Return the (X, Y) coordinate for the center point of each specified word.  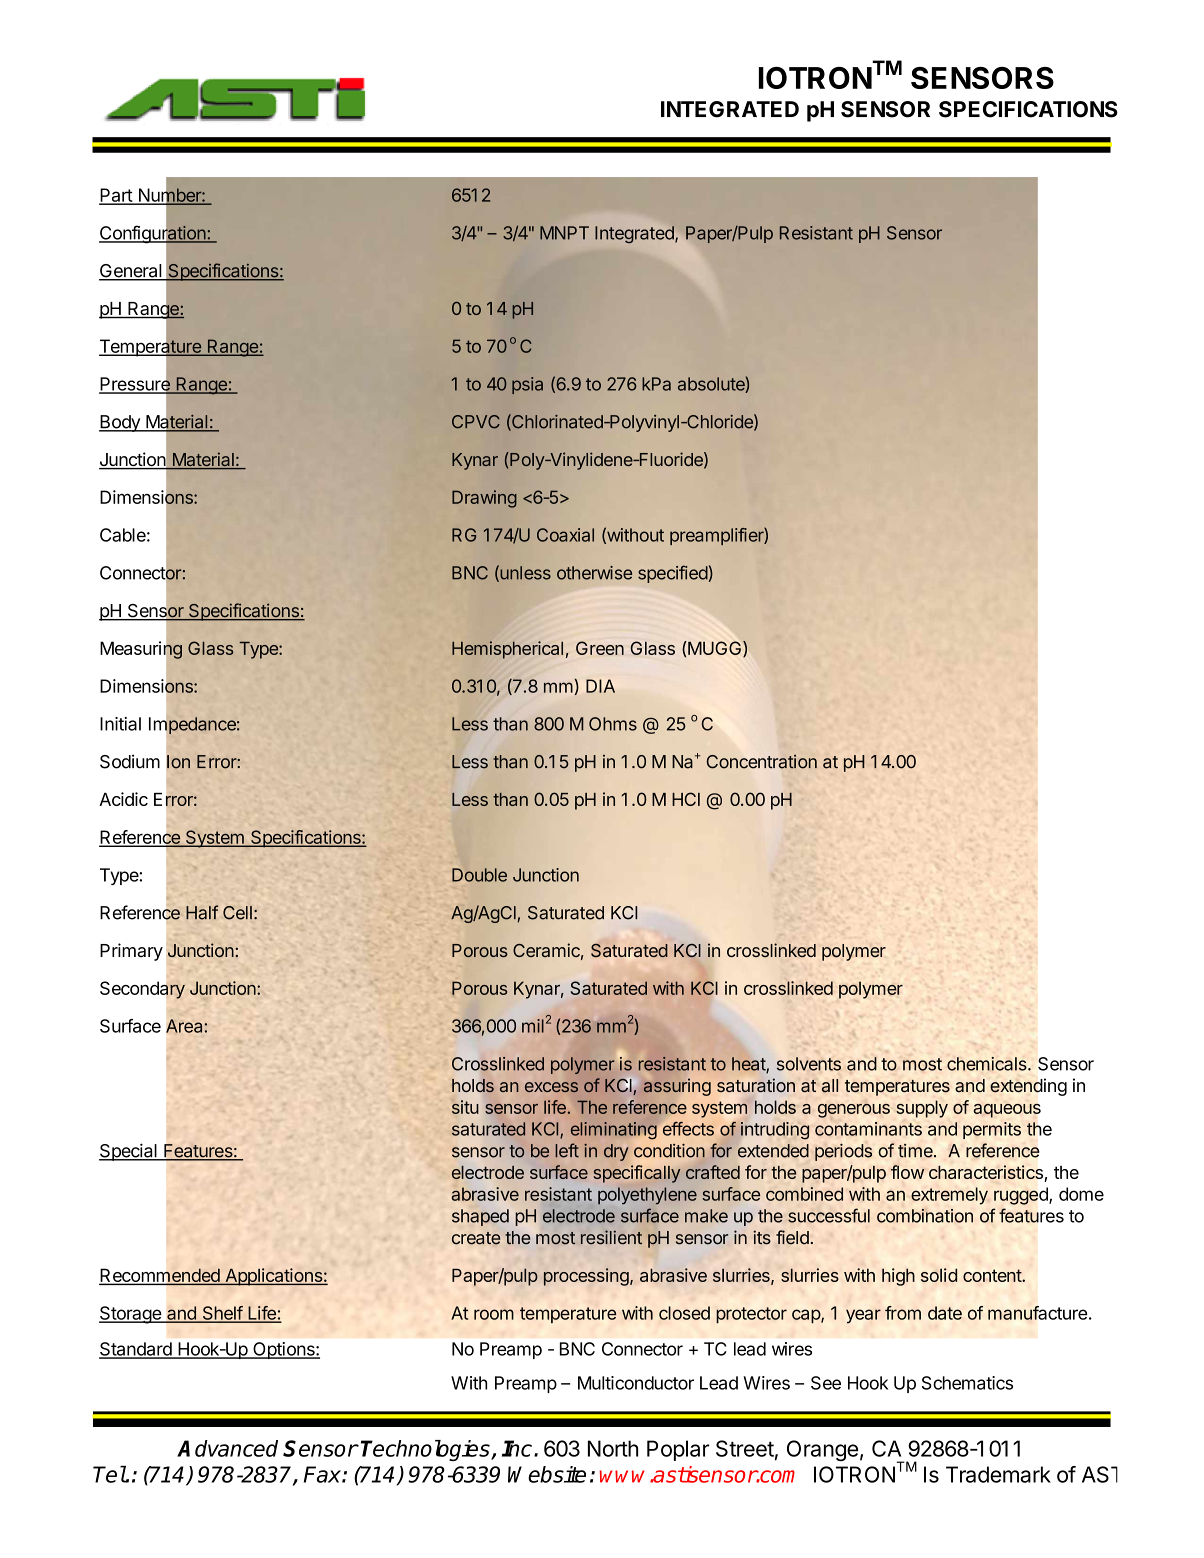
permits (992, 1130)
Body (120, 423)
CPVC (476, 422)
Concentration (762, 761)
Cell (237, 913)
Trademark (998, 1474)
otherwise (594, 573)
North (613, 1448)
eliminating (614, 1130)
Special (129, 1152)
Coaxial (565, 535)
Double (479, 875)
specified (673, 574)
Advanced (227, 1448)
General (131, 272)
